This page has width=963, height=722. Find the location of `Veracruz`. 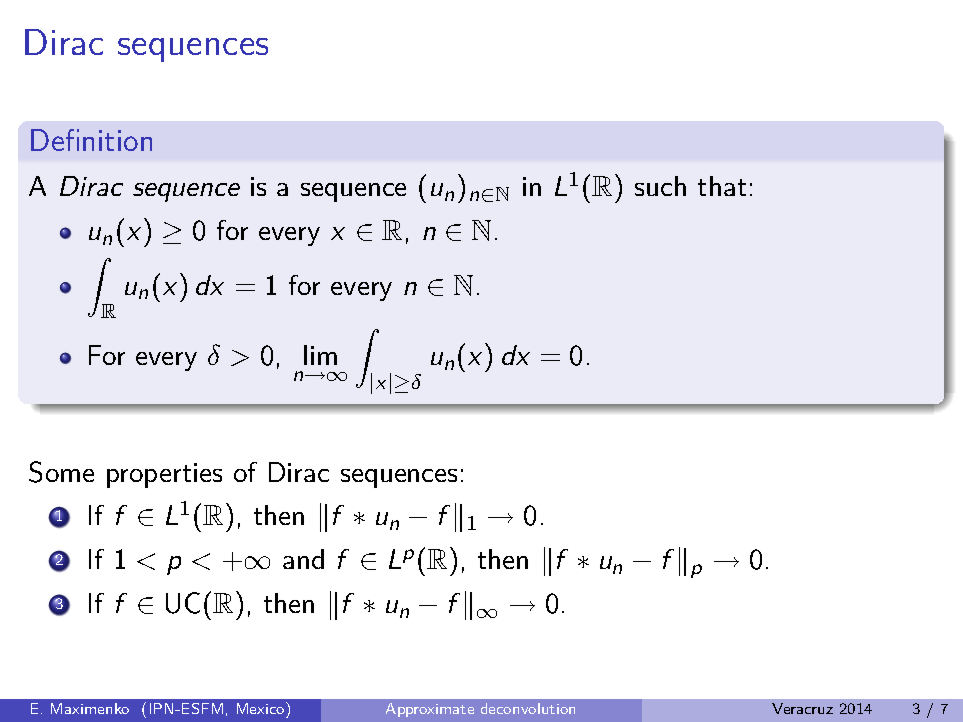

Veracruz is located at coordinates (802, 708).
